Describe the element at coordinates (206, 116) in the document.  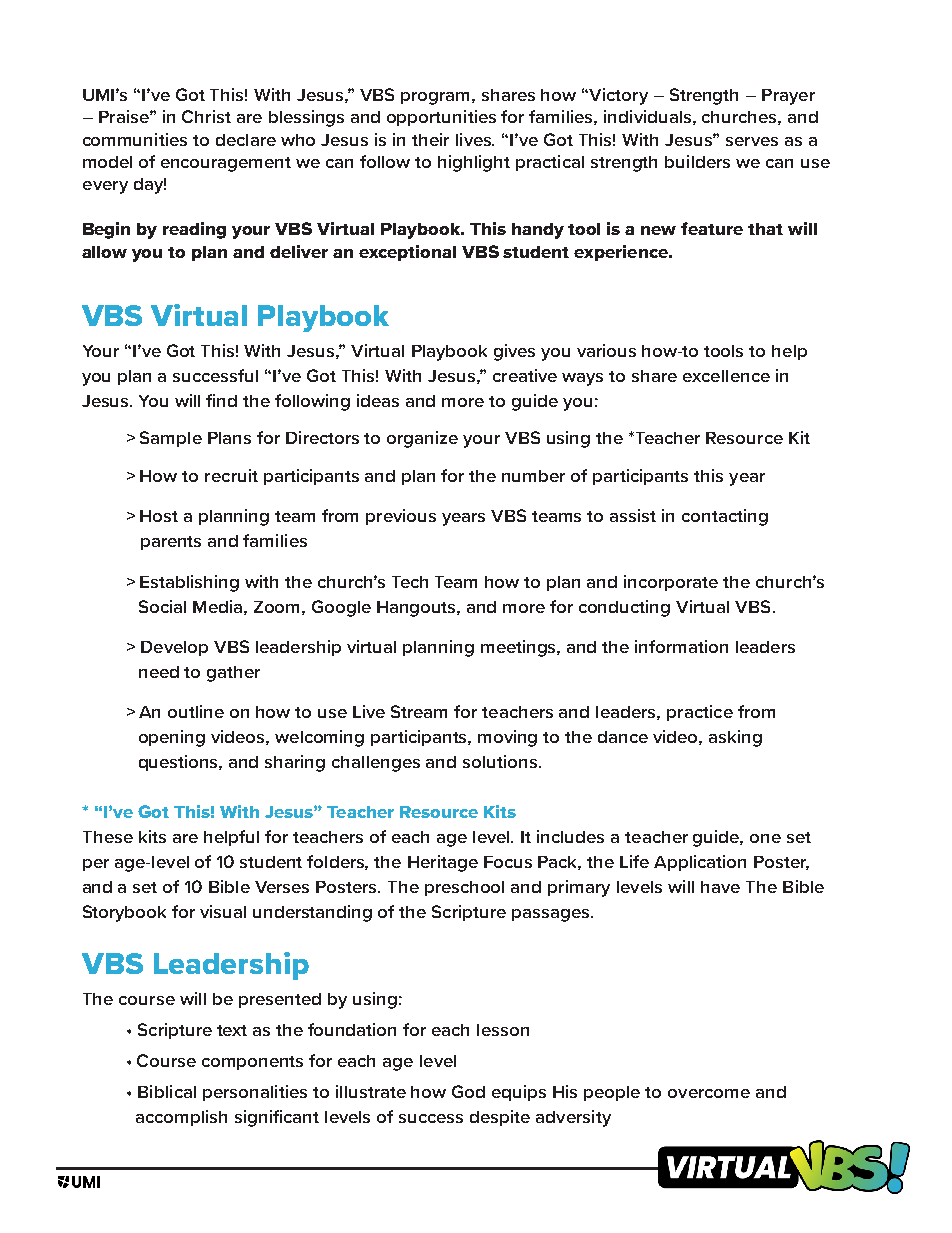
I see `Christ` at that location.
